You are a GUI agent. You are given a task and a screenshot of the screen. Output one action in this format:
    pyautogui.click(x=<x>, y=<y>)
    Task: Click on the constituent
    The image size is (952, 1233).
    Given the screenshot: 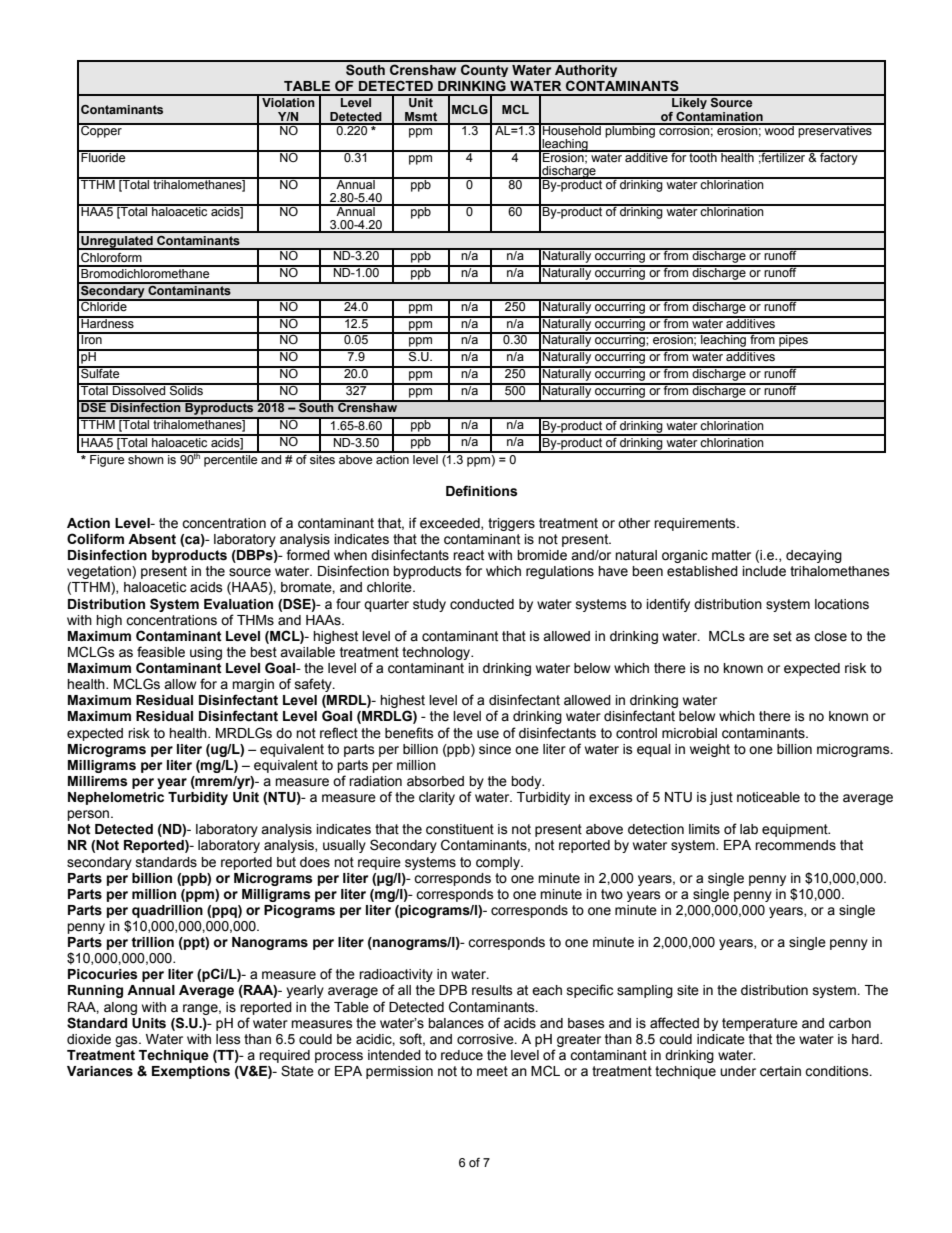 What is the action you would take?
    pyautogui.click(x=460, y=829)
